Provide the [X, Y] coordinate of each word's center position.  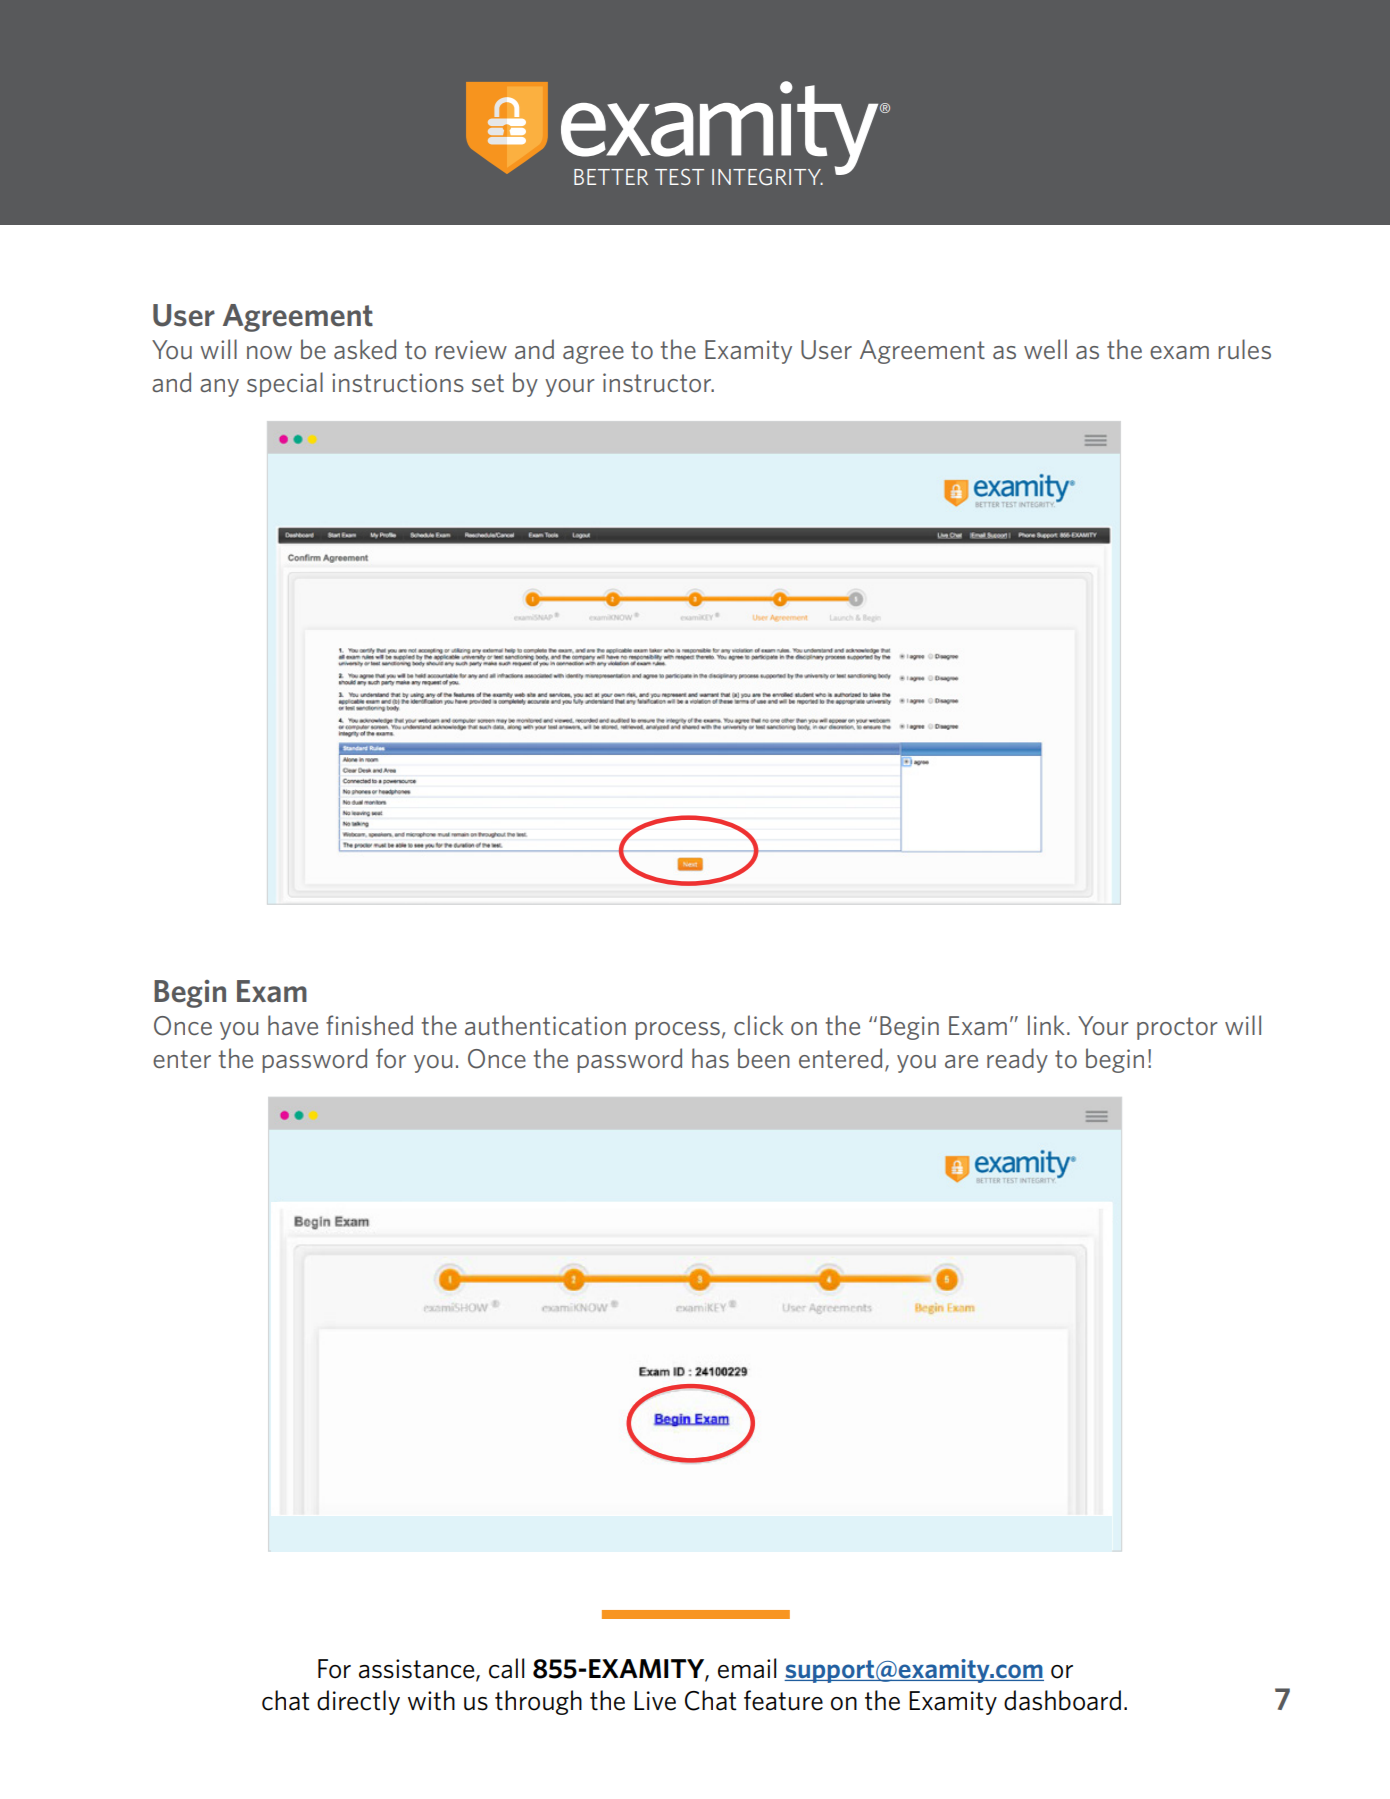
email [747, 1668]
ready [1017, 1060]
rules [1244, 349]
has [710, 1058]
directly [358, 1702]
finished [369, 1025]
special [285, 384]
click [759, 1025]
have [293, 1025]
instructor [658, 382]
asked [365, 349]
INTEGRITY [767, 177]
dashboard [1062, 1700]
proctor [1177, 1028]
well [1045, 349]
